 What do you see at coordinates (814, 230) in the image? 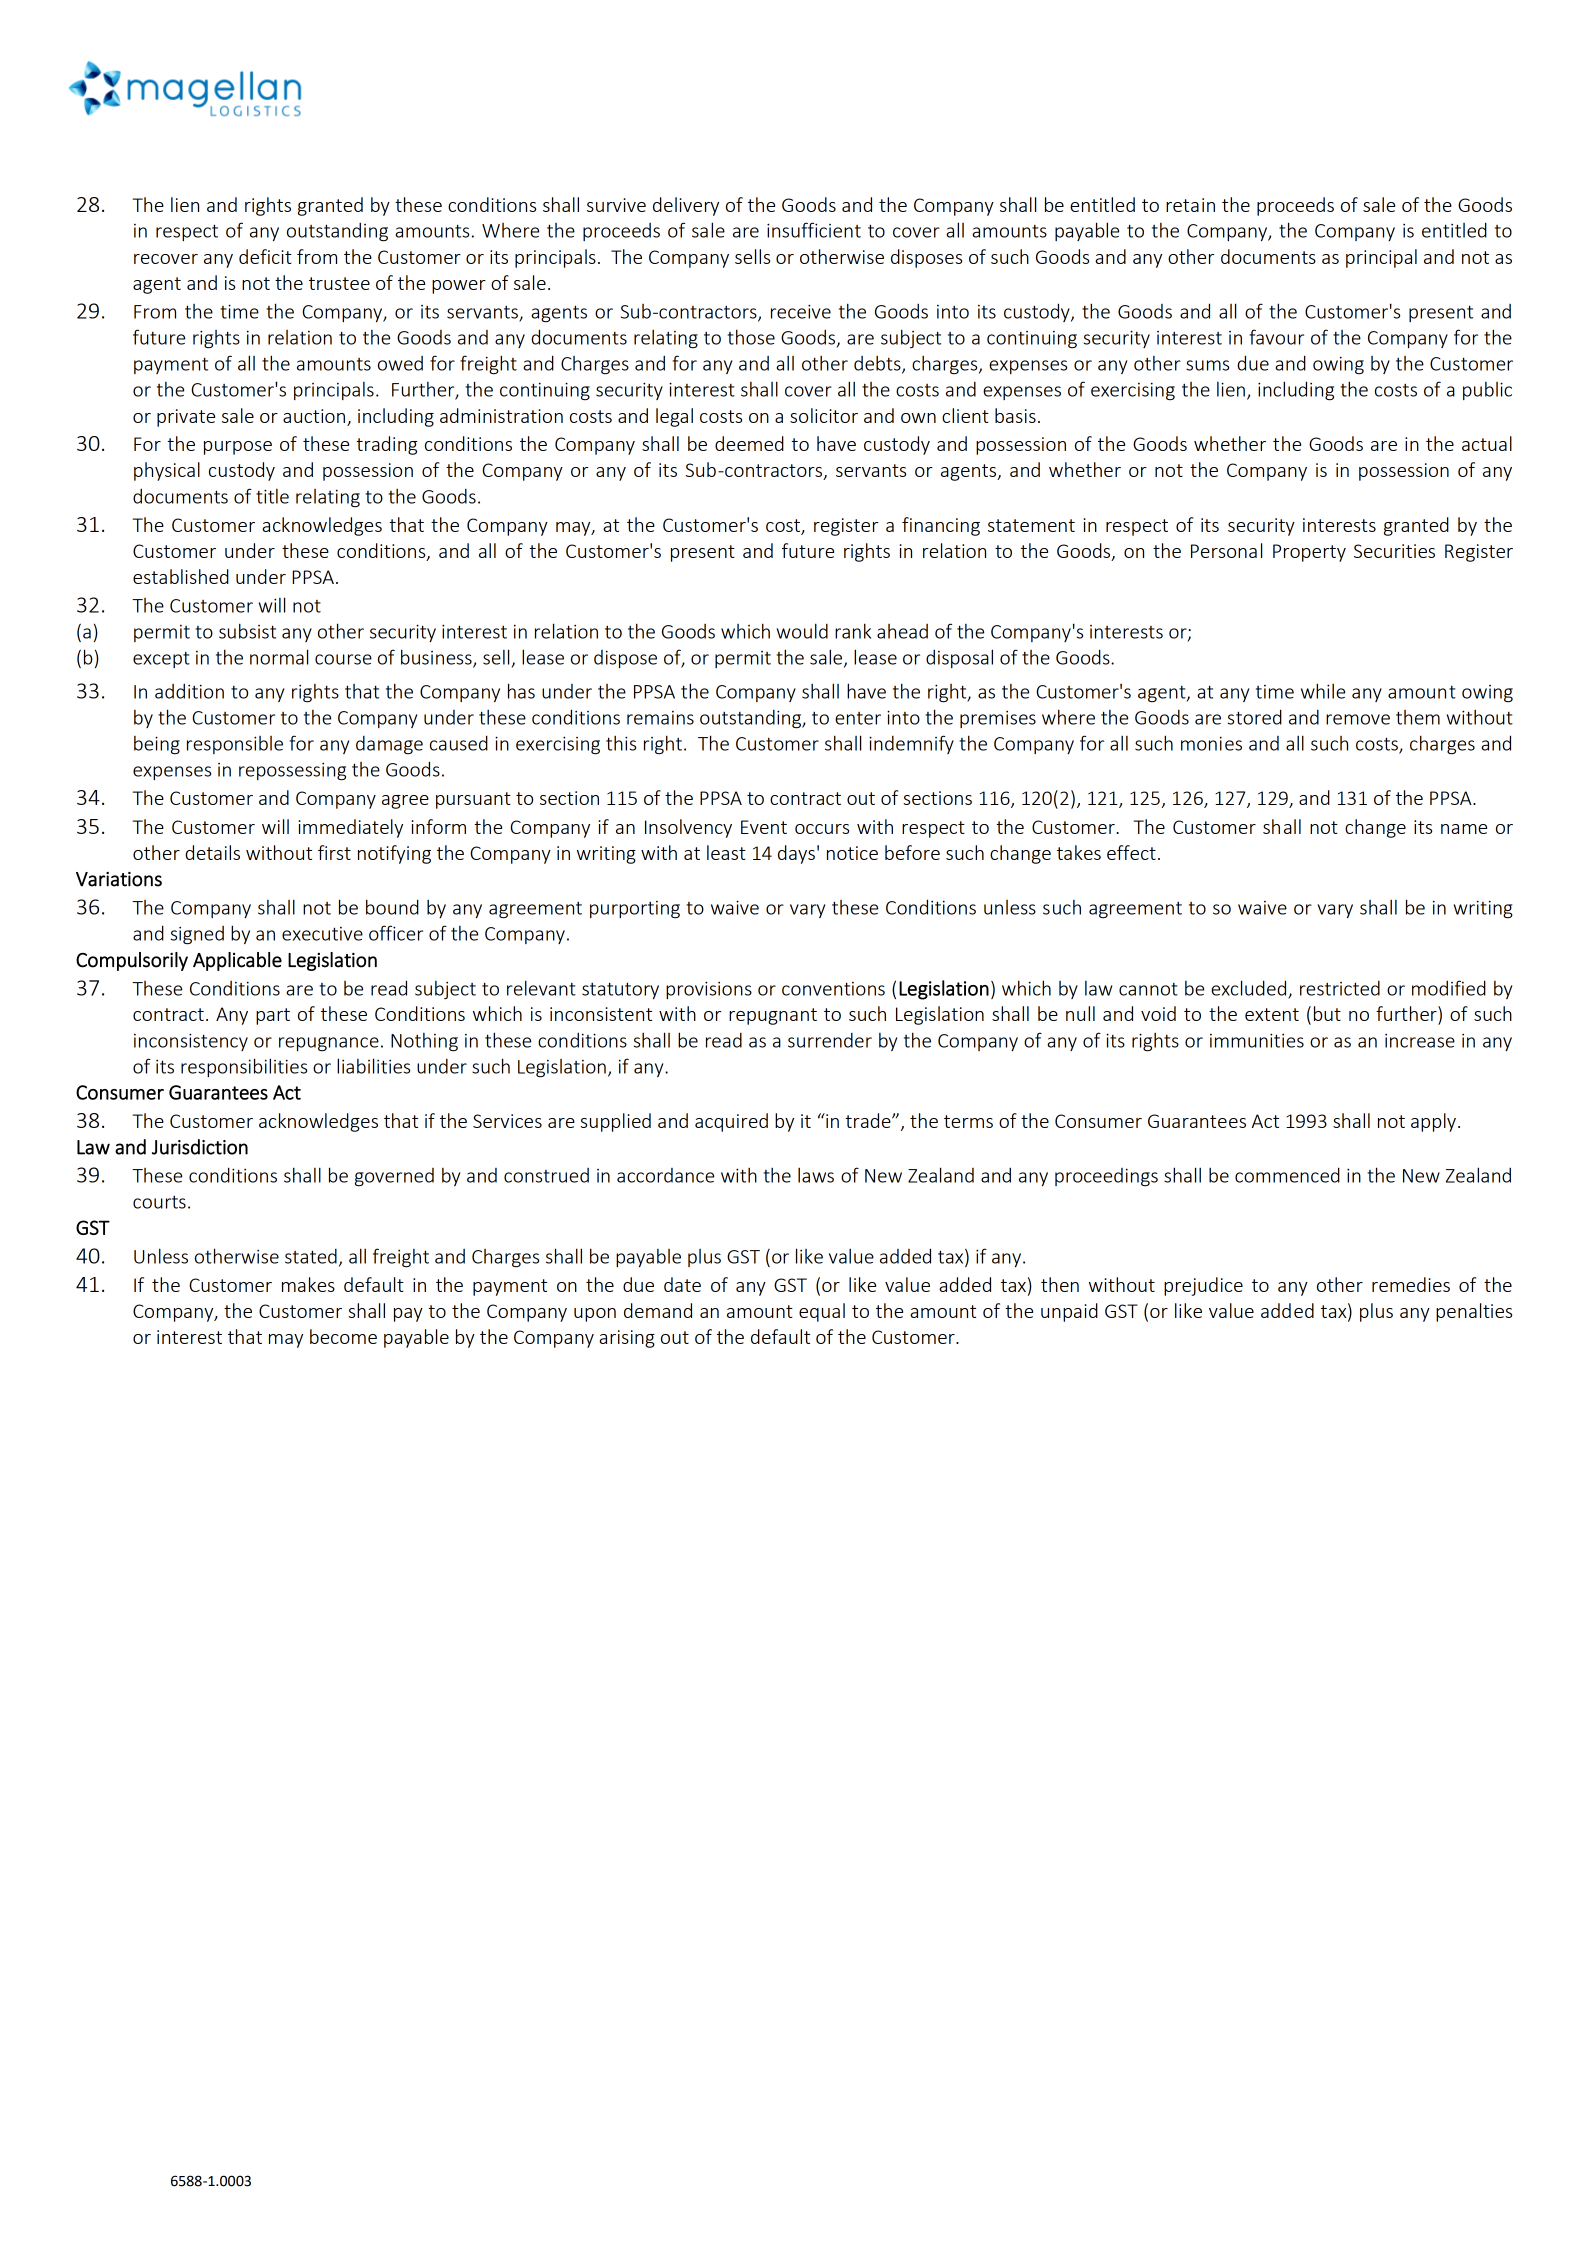
I see `insufficient` at bounding box center [814, 230].
